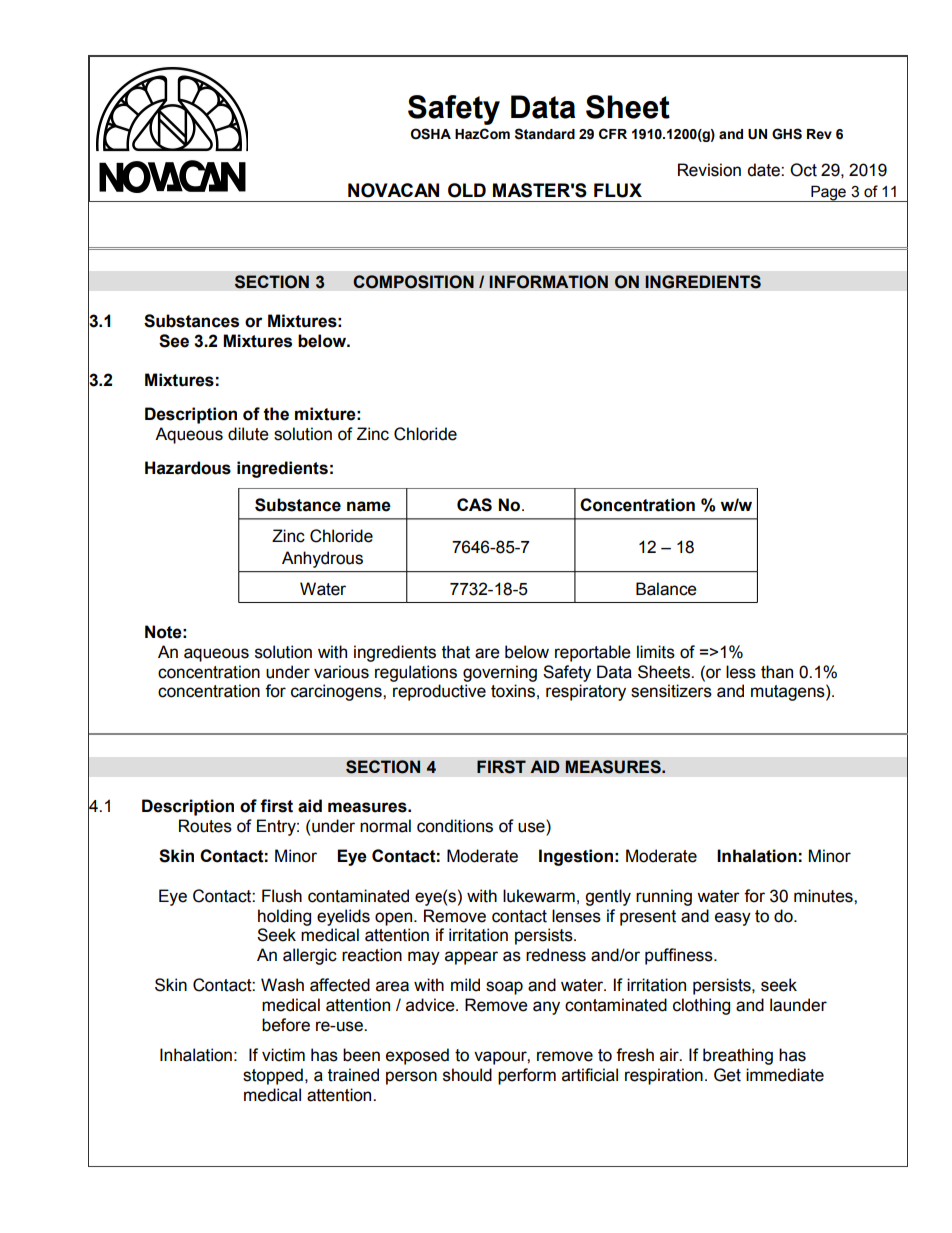 Image resolution: width=952 pixels, height=1233 pixels. What do you see at coordinates (431, 134) in the screenshot?
I see `OSHA` at bounding box center [431, 134].
